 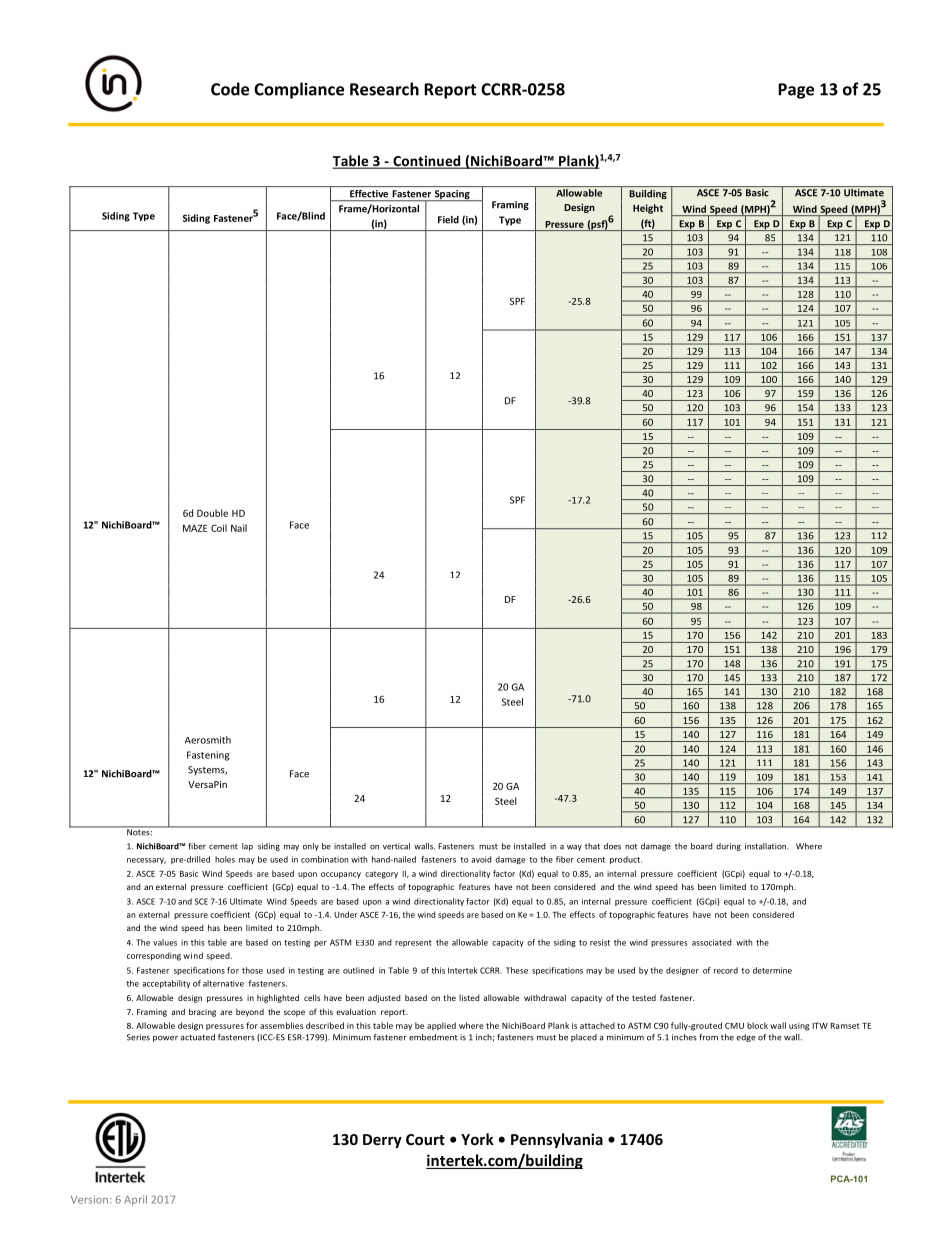 What do you see at coordinates (796, 91) in the document?
I see `Page` at bounding box center [796, 91].
